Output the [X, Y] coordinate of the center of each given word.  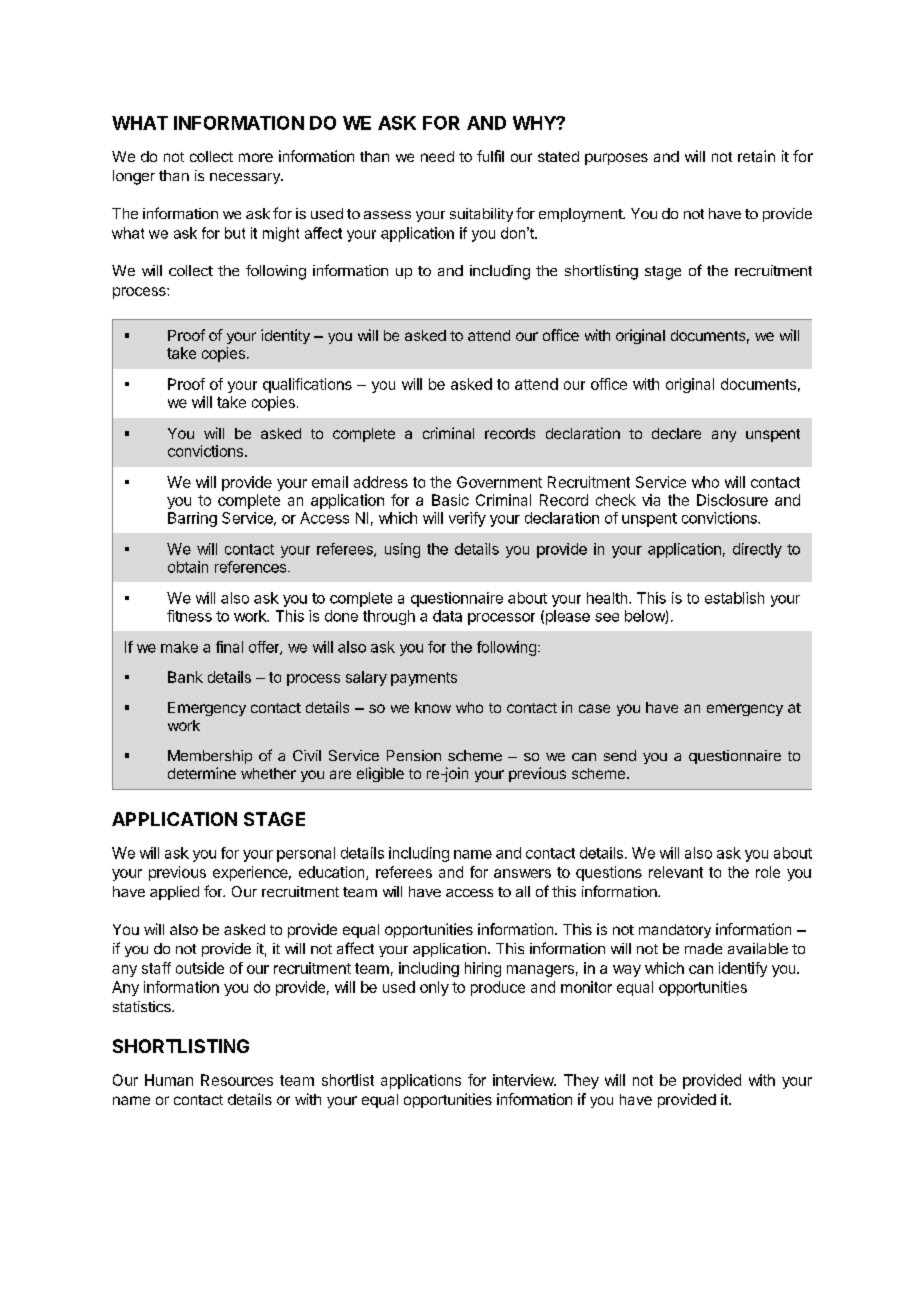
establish [734, 598]
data [447, 616]
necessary [246, 178]
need [437, 156]
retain [756, 156]
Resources [237, 1080]
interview [524, 1080]
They [581, 1081]
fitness [189, 616]
